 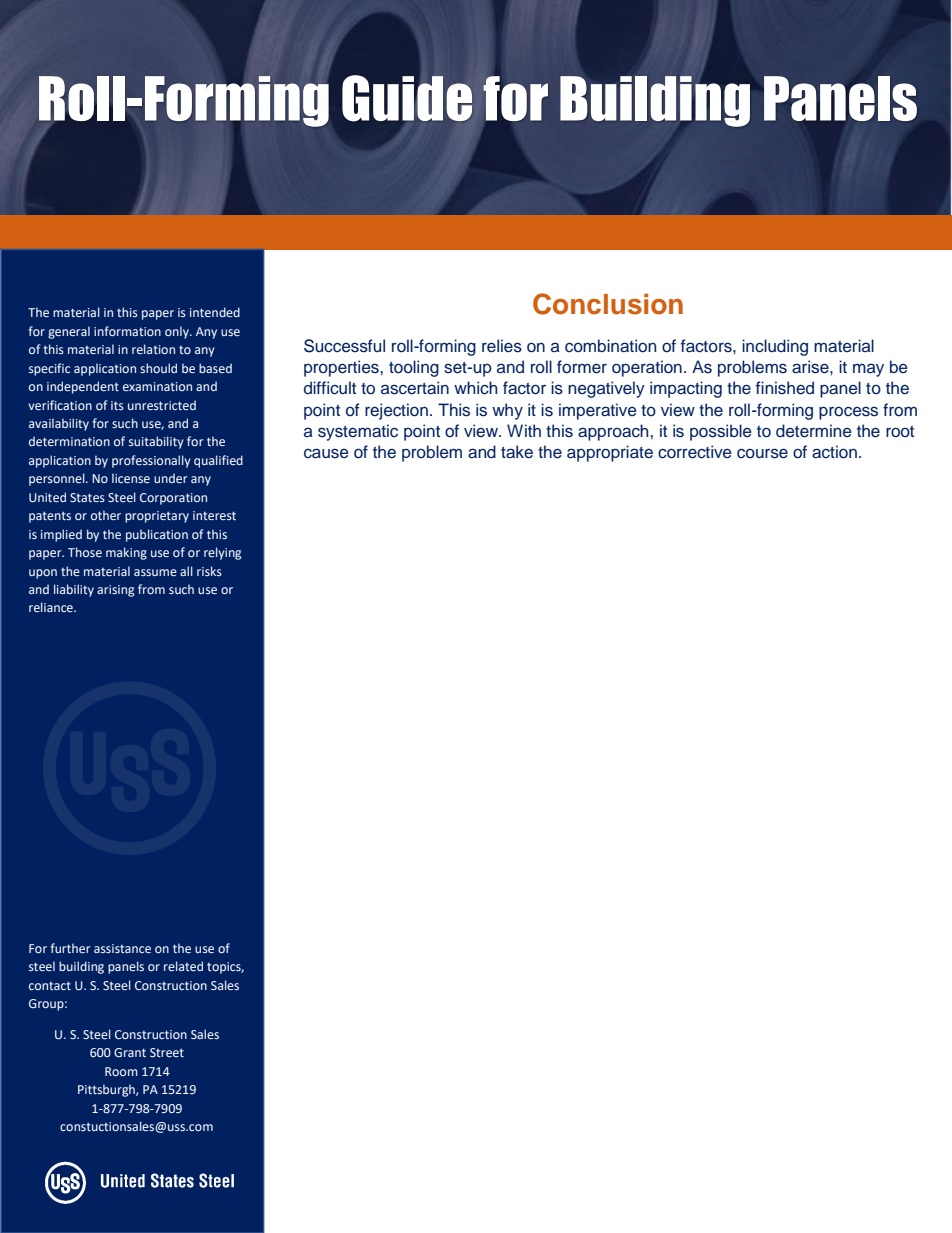 What do you see at coordinates (775, 347) in the page?
I see `including` at bounding box center [775, 347].
